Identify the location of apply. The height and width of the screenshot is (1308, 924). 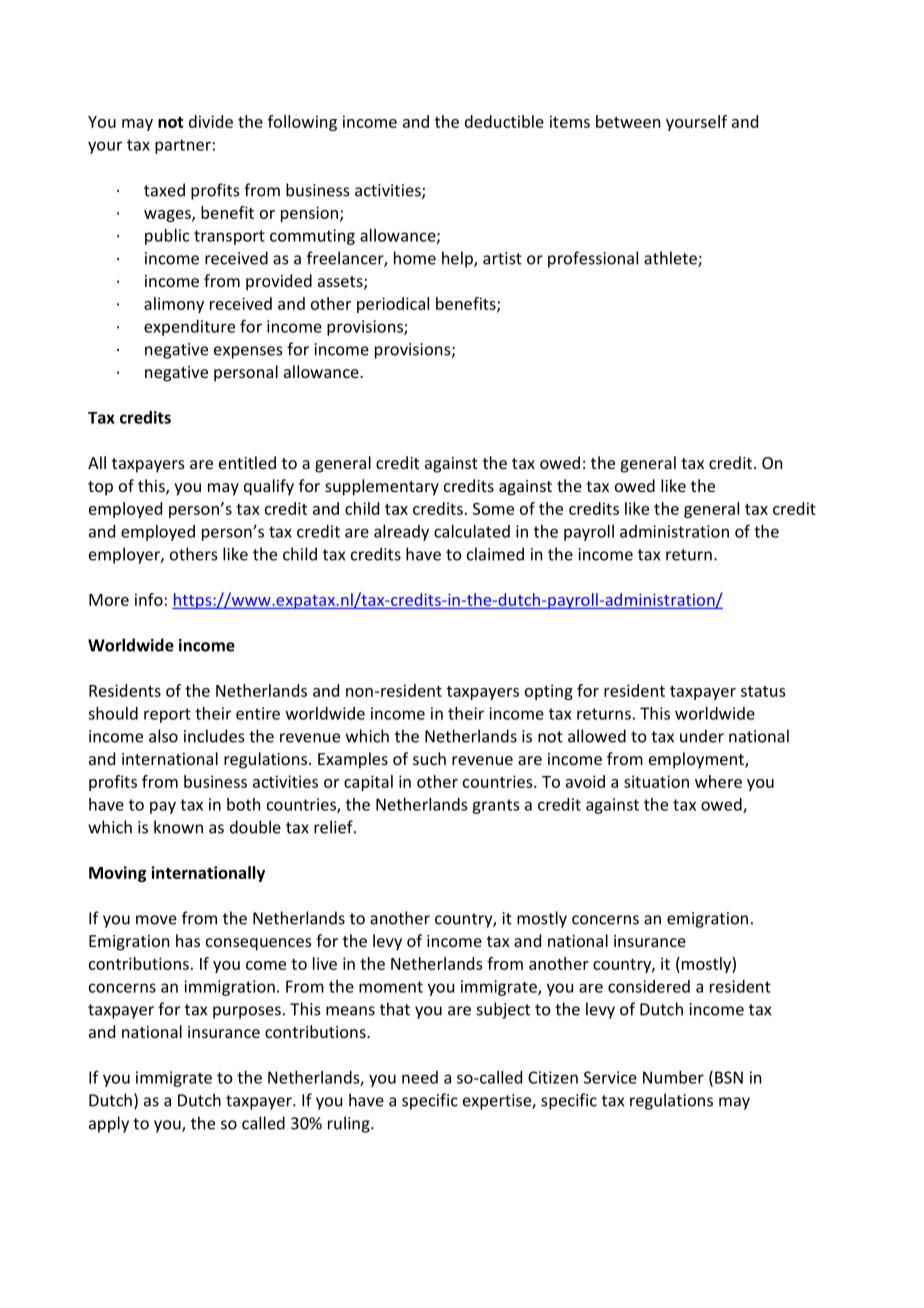
(109, 1124).
